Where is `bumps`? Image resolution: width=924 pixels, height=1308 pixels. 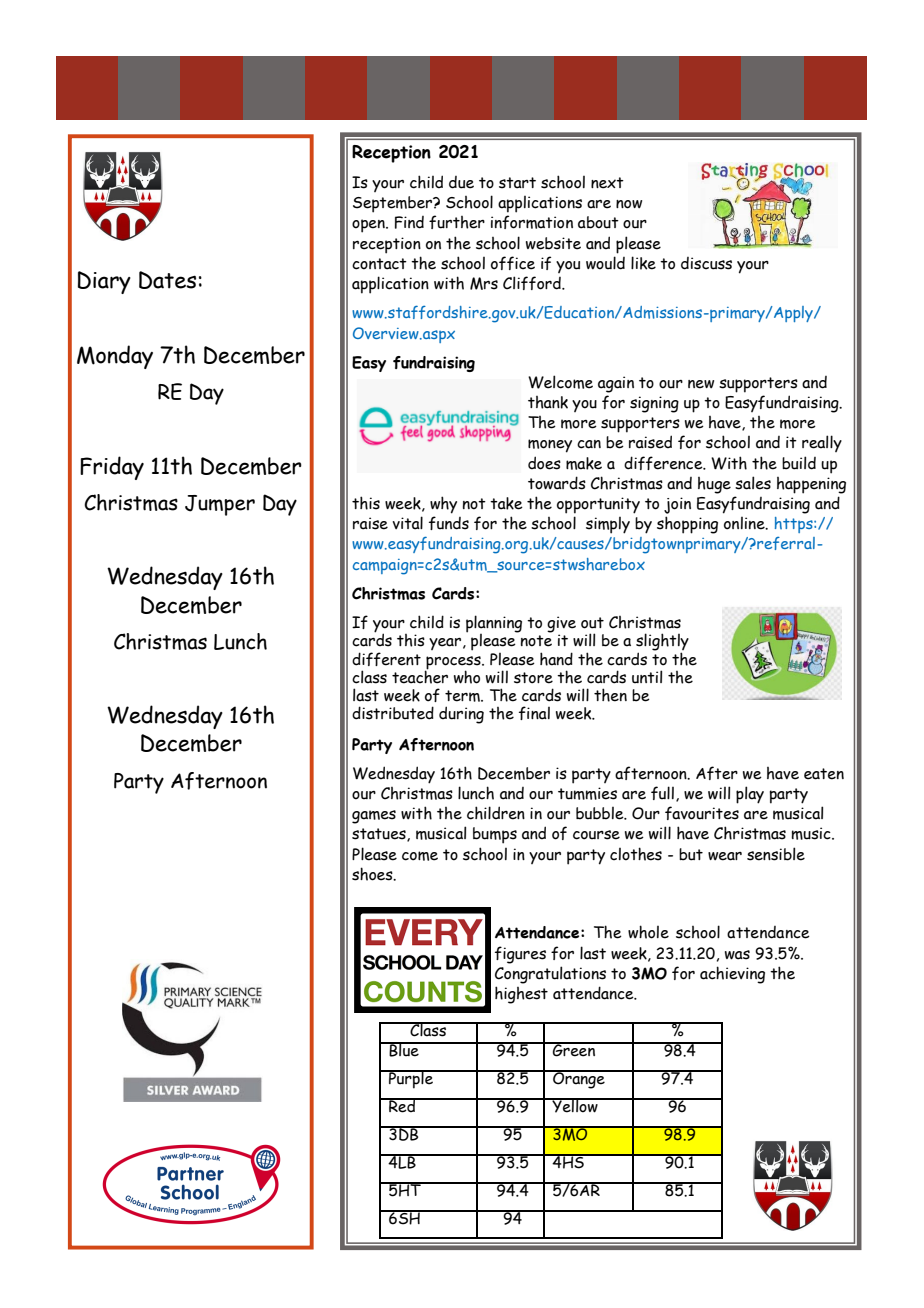
bumps is located at coordinates (495, 835).
